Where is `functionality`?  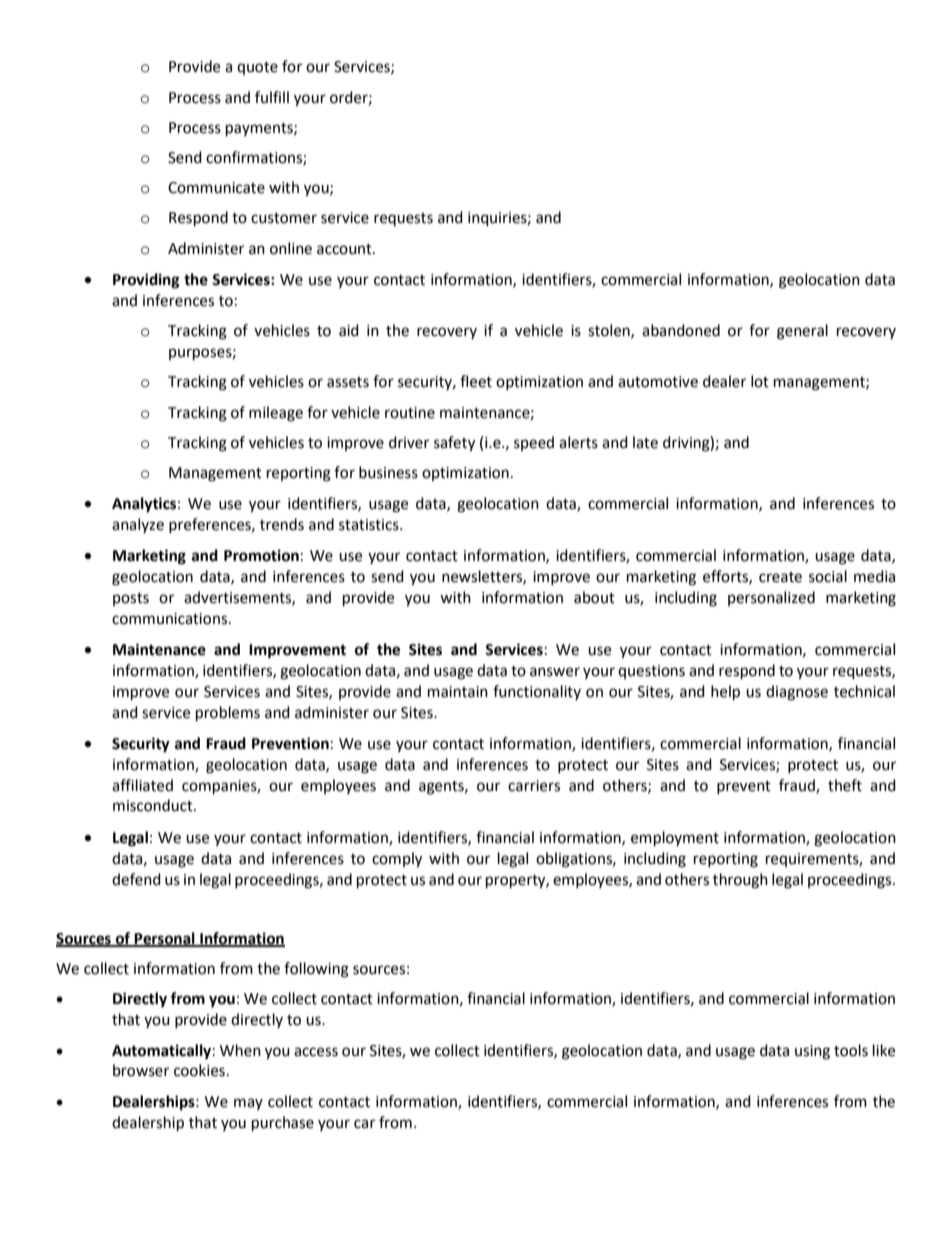 functionality is located at coordinates (537, 692).
